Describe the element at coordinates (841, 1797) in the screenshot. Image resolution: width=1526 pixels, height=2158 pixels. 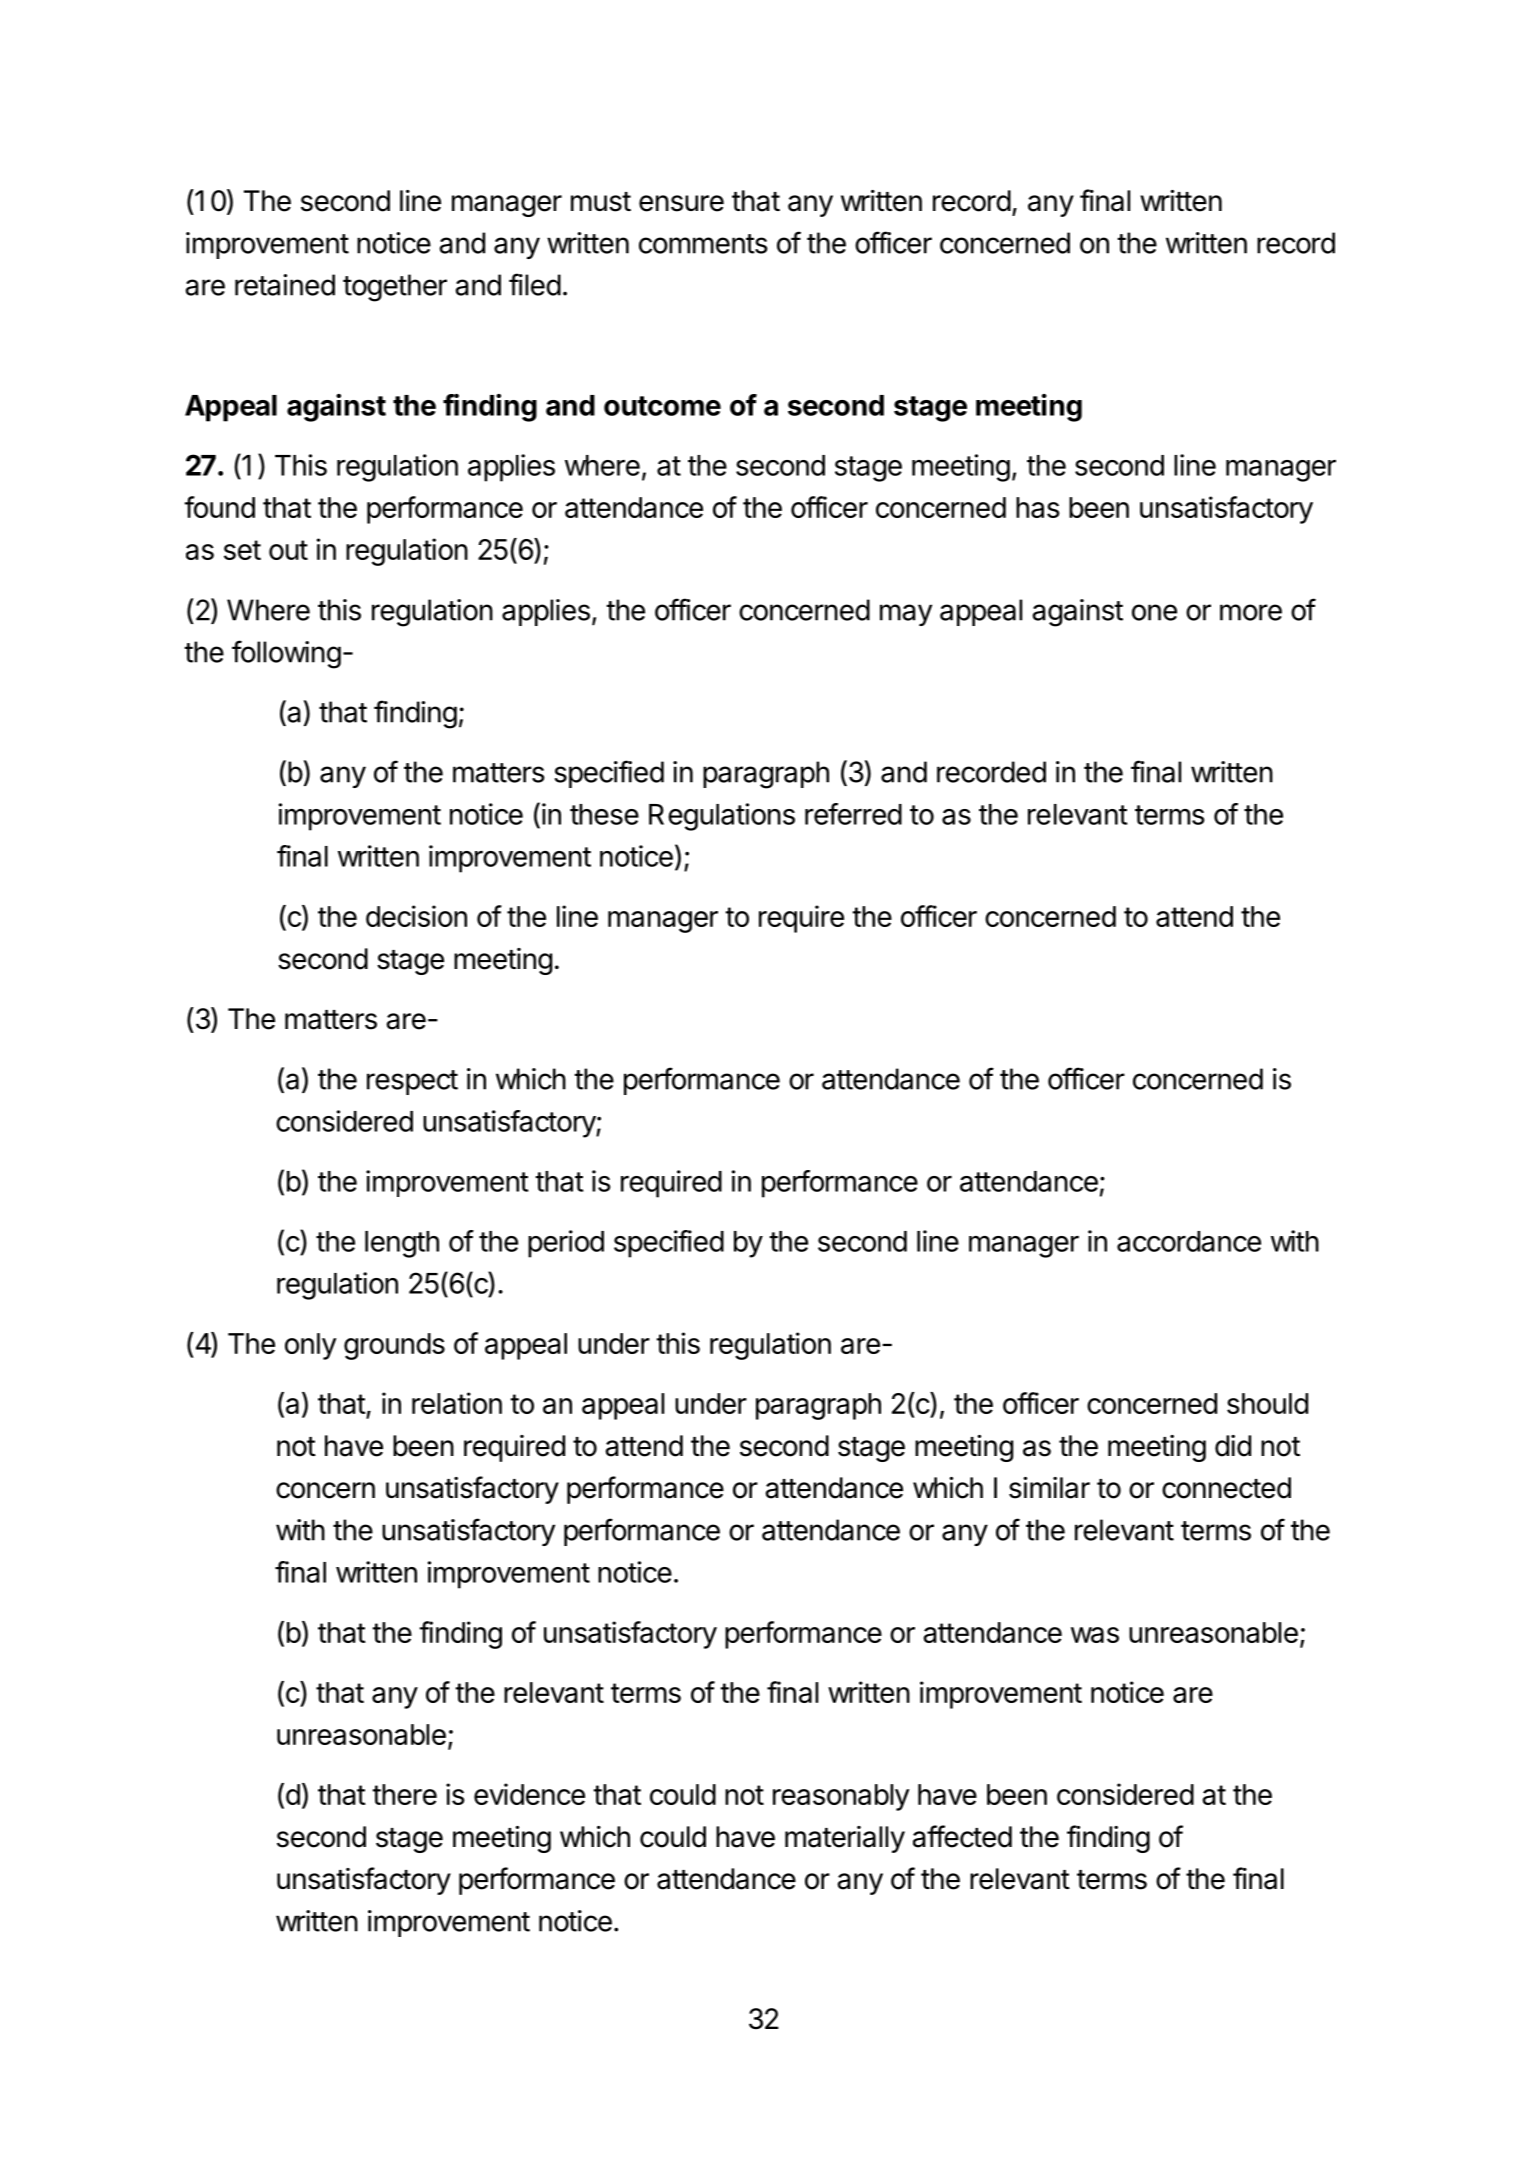
I see `reasonably` at that location.
